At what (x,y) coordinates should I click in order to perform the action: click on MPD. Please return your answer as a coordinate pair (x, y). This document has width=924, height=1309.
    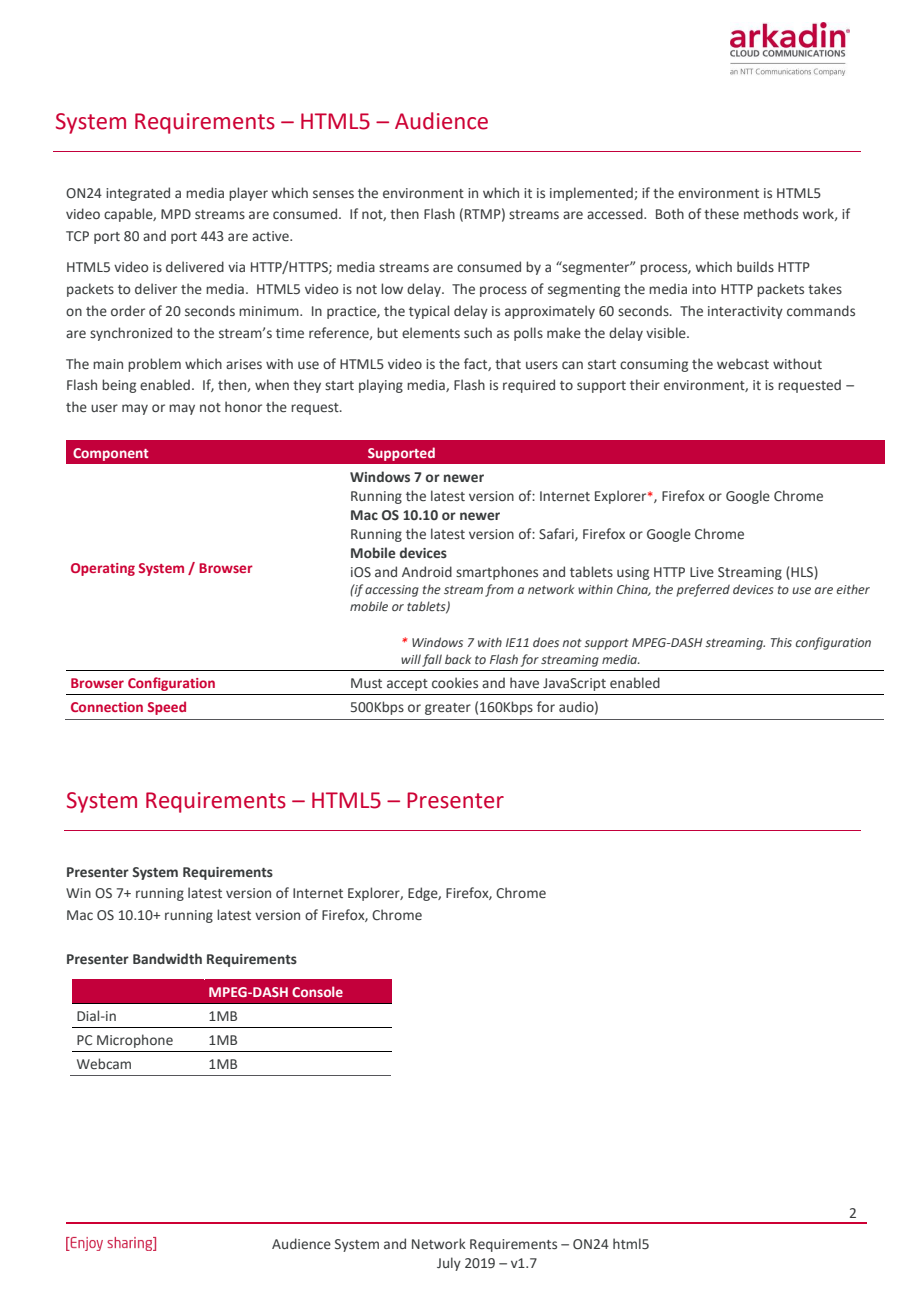
    Looking at the image, I should click on (176, 214).
